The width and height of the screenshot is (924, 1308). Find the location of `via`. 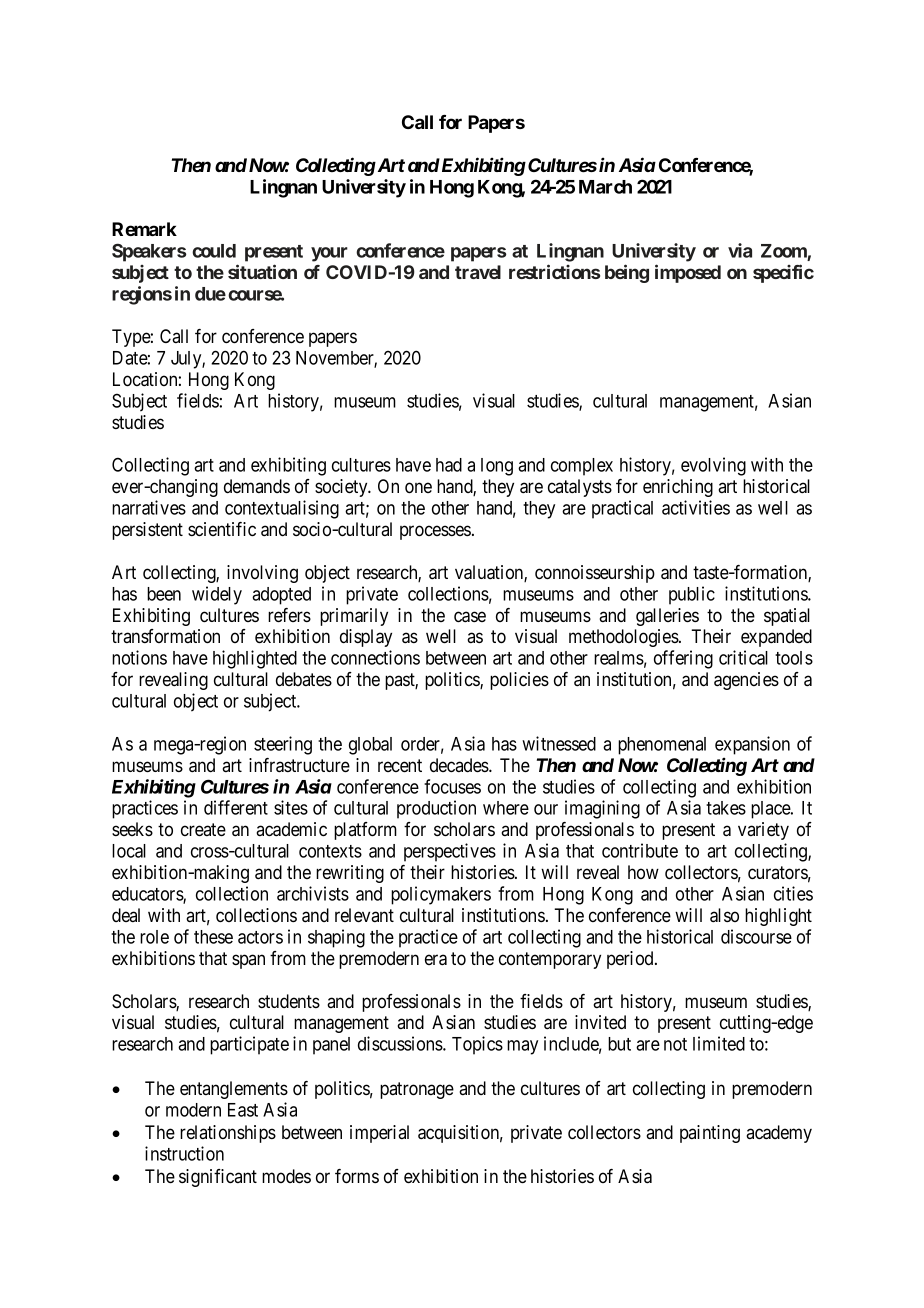

via is located at coordinates (740, 250).
